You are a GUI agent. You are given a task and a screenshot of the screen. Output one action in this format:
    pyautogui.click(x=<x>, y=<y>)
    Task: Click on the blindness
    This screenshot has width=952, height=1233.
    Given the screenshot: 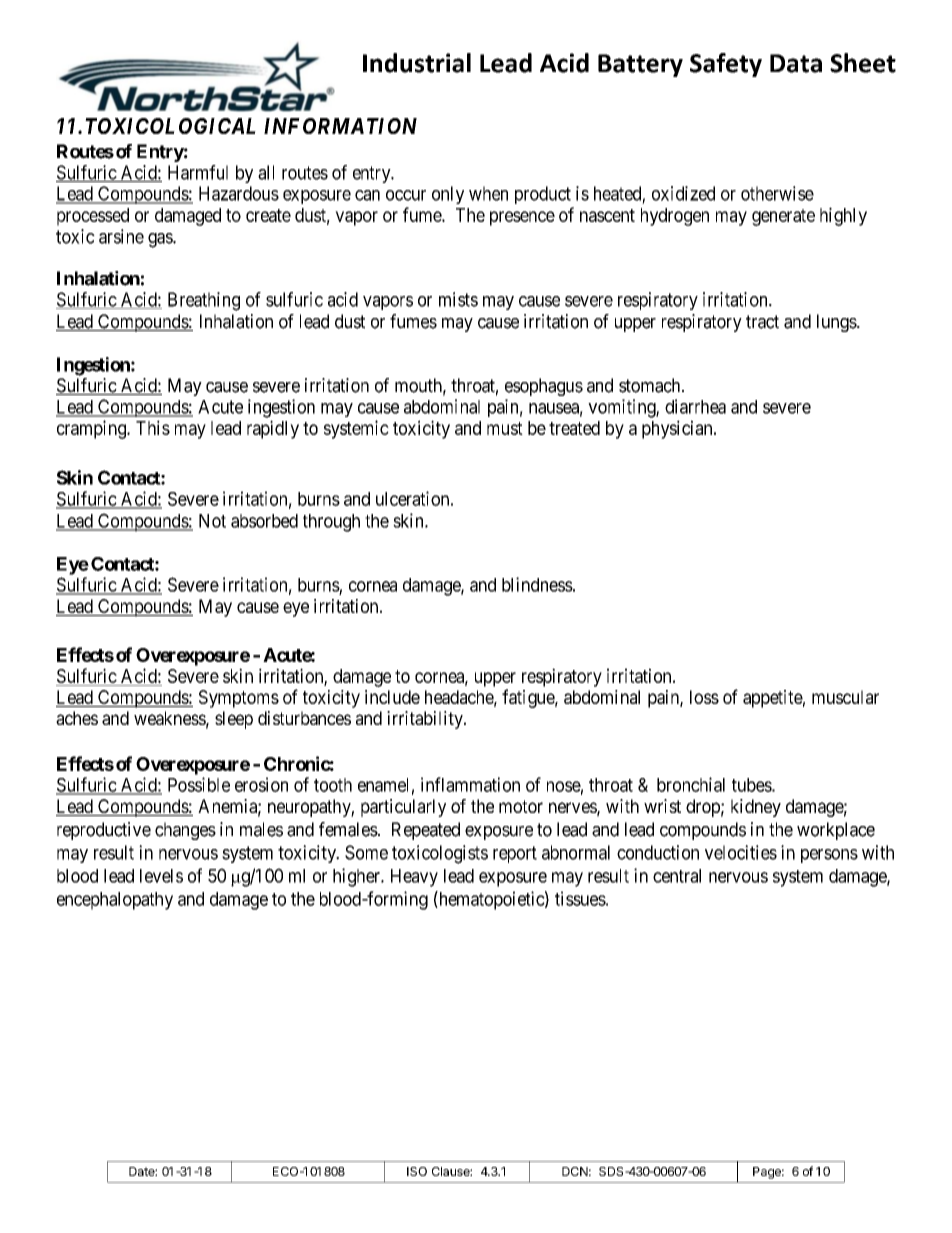 What is the action you would take?
    pyautogui.click(x=537, y=584)
